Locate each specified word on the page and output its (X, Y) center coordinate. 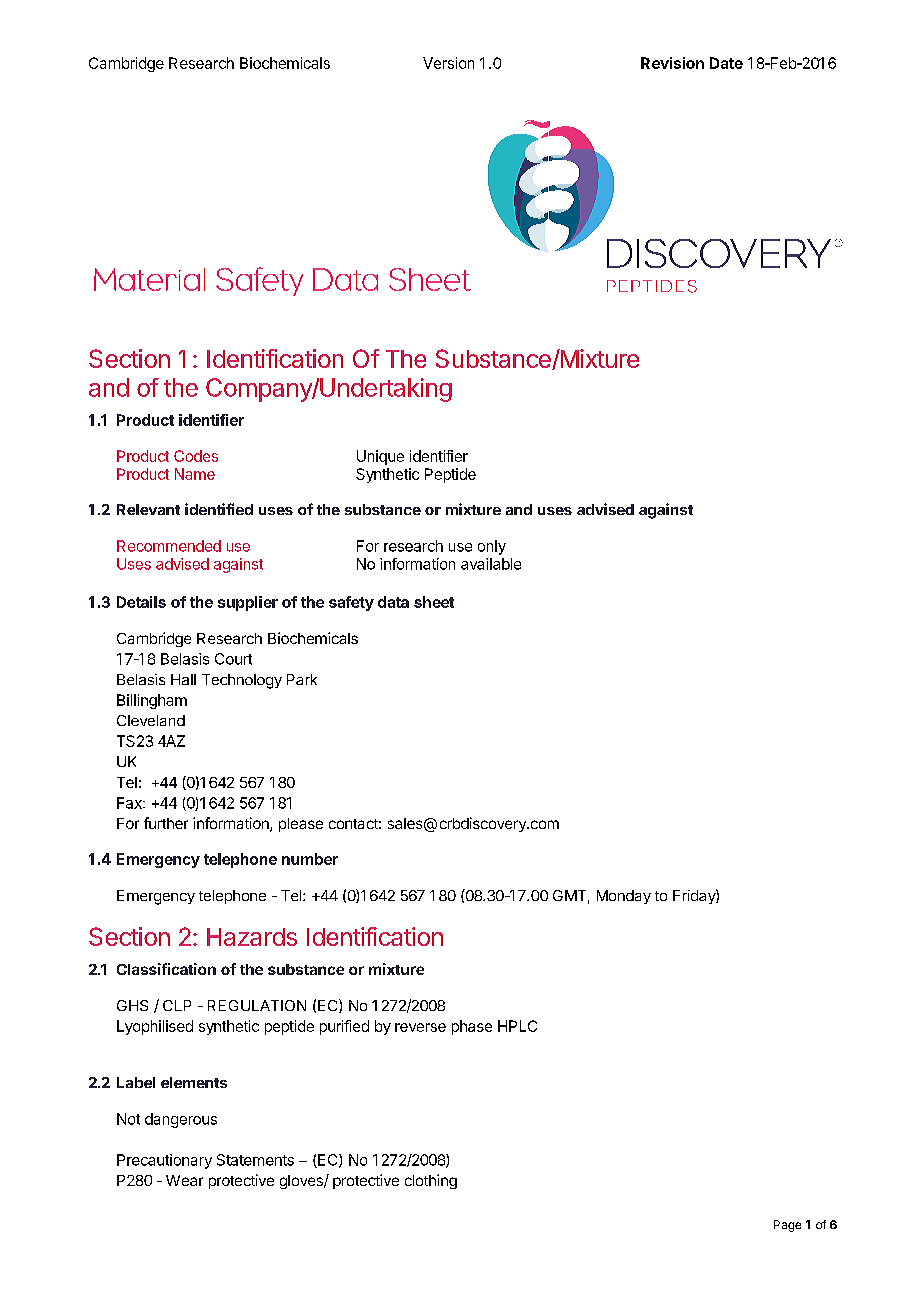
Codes (196, 456)
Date (726, 63)
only (492, 547)
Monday (624, 897)
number (310, 859)
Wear (184, 1180)
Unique (380, 457)
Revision (672, 63)
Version (448, 63)
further (166, 823)
